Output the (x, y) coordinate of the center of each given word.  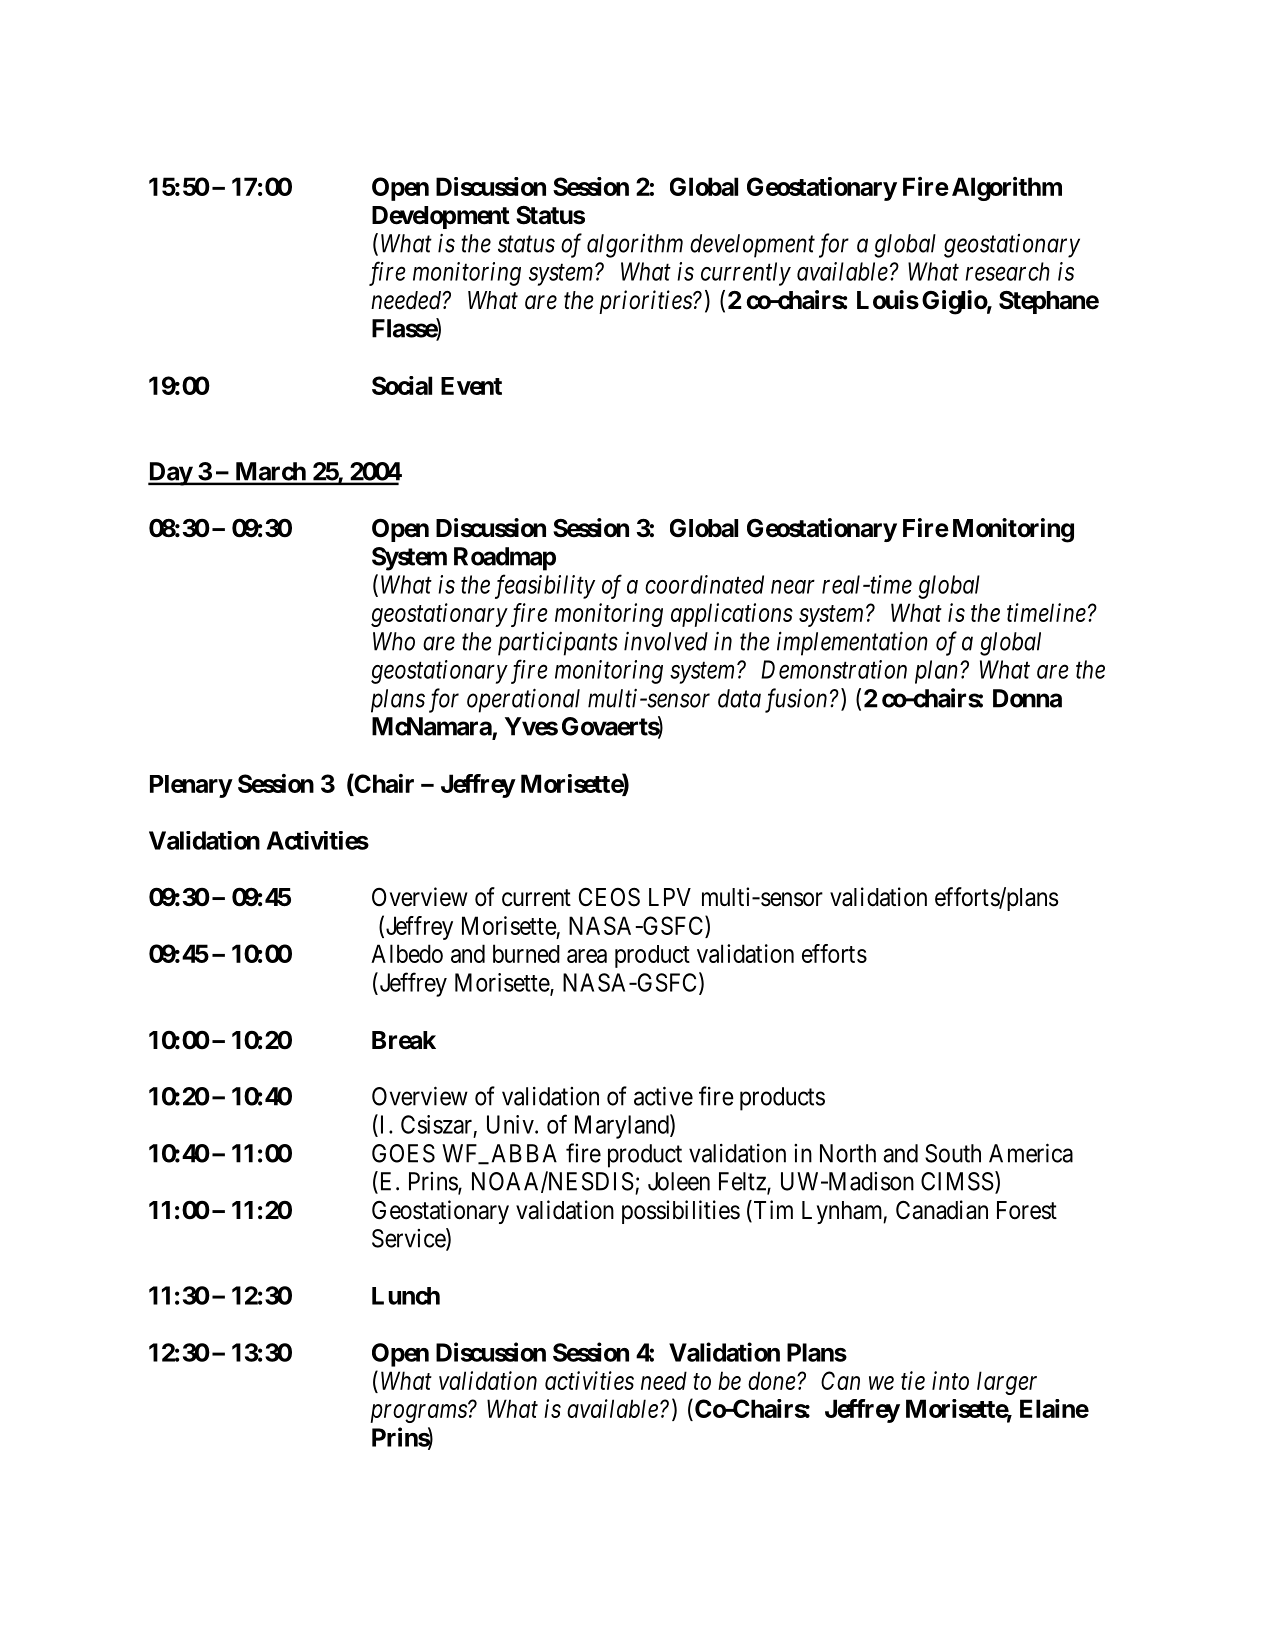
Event (471, 386)
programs (419, 1413)
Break (404, 1040)
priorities (646, 302)
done (772, 1380)
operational (523, 700)
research (1007, 271)
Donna (1027, 698)
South (953, 1153)
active (663, 1096)
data (739, 698)
